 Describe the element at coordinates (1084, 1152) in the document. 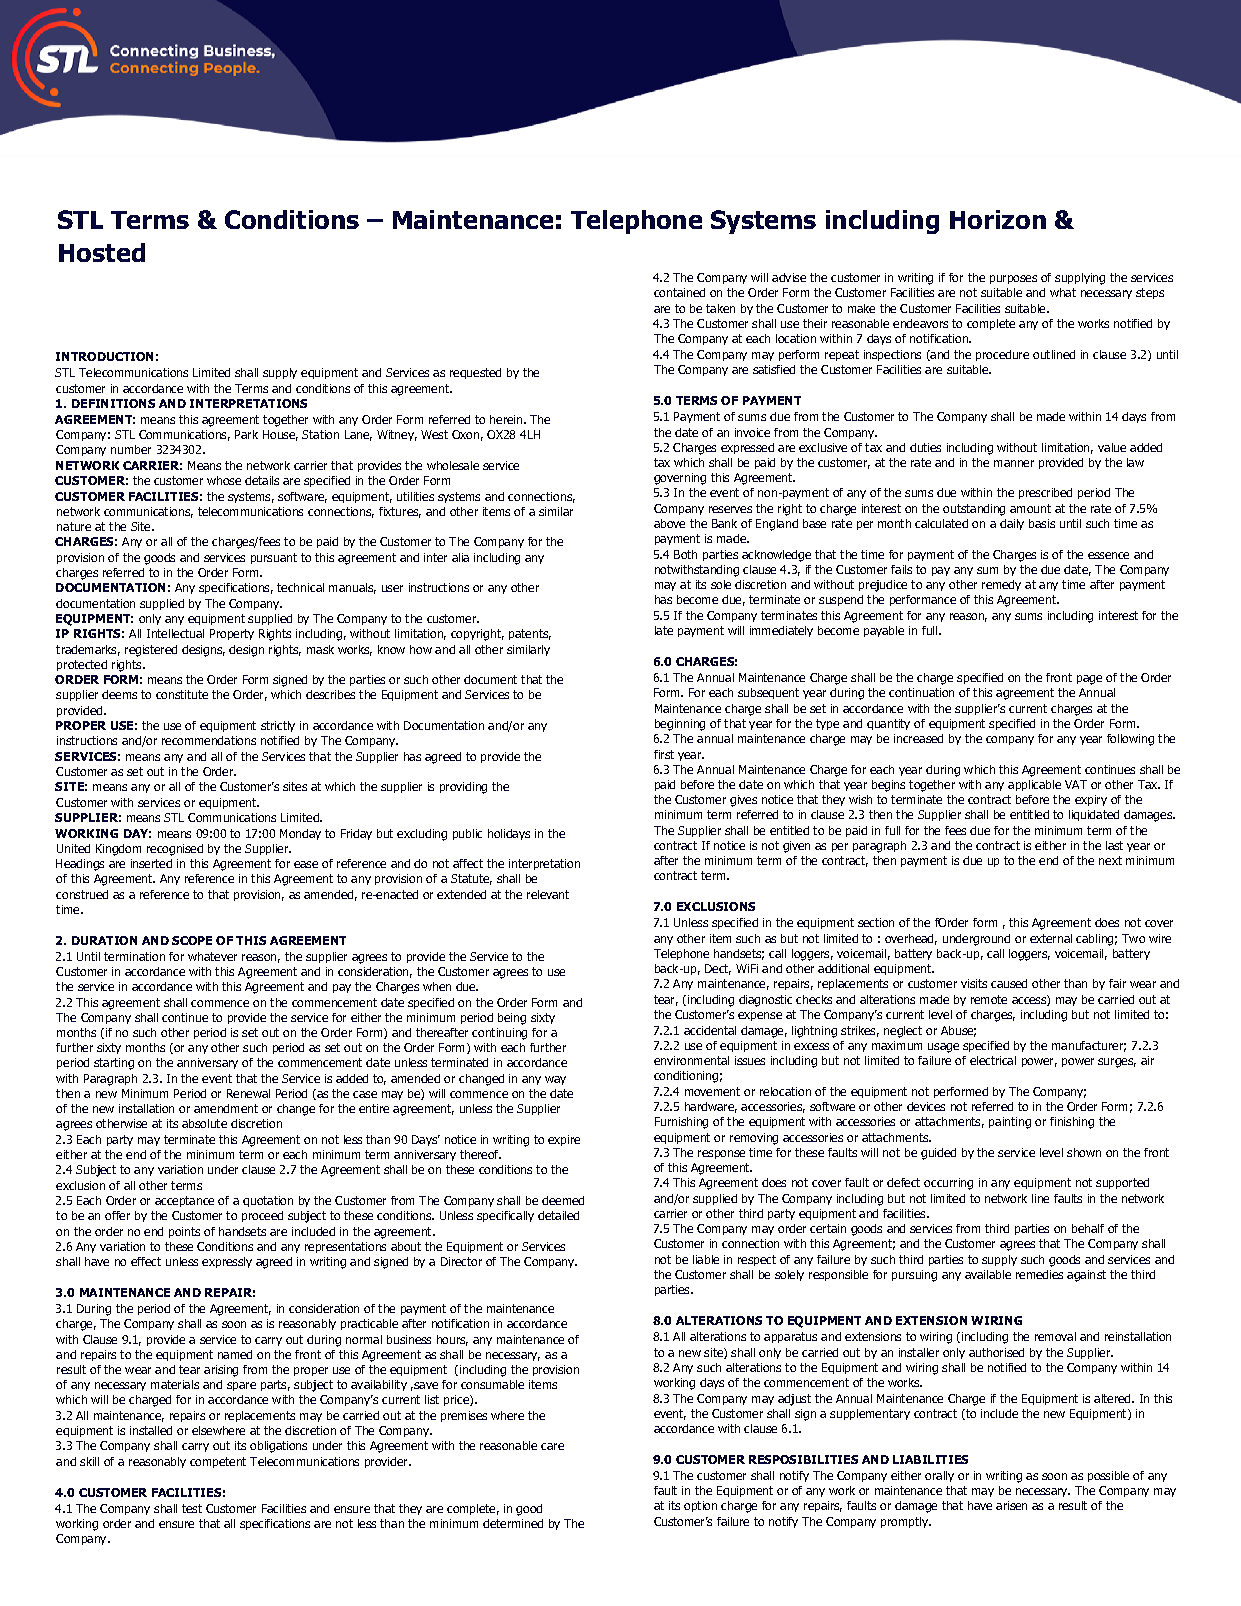

I see `shown` at that location.
